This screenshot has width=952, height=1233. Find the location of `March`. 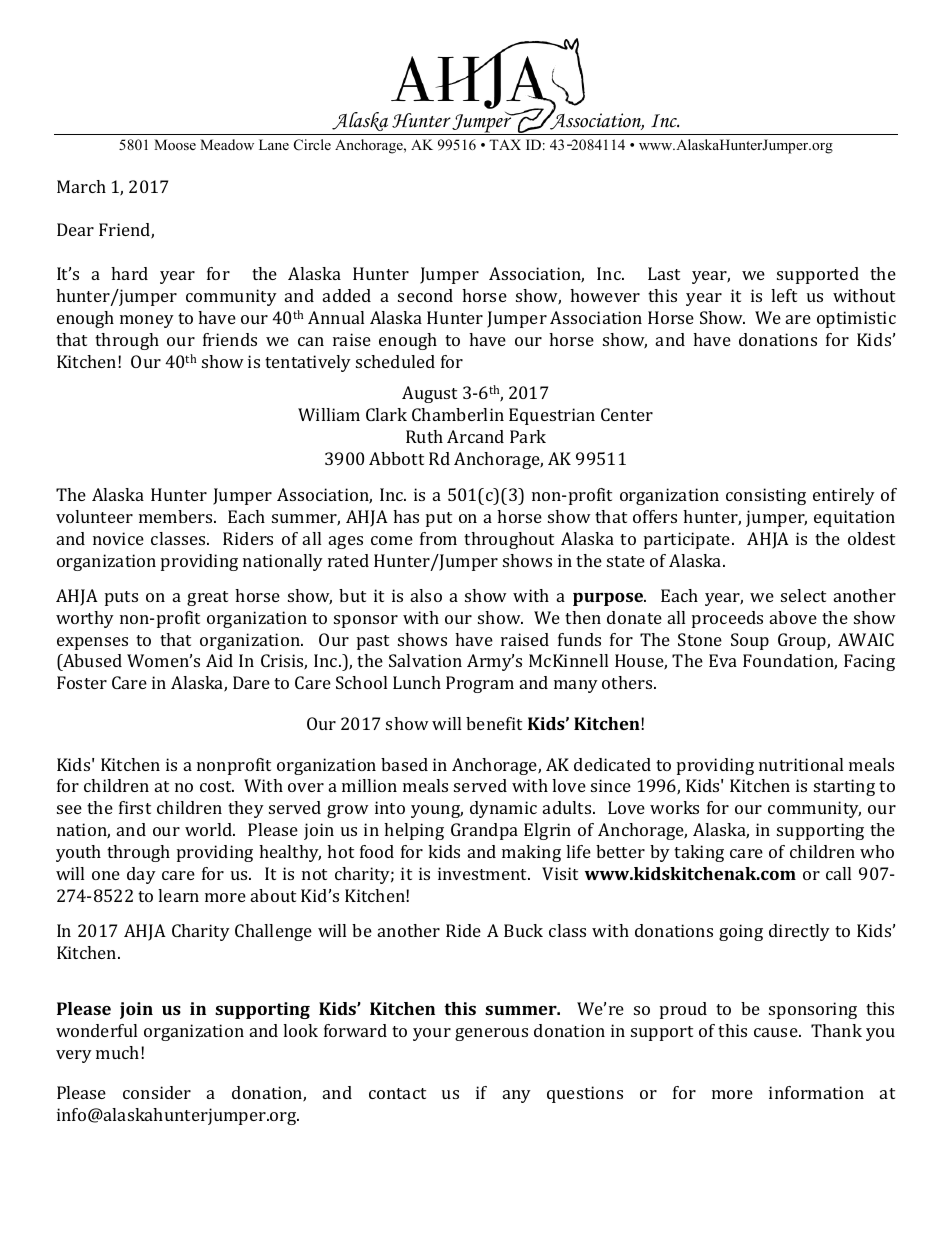

March is located at coordinates (81, 186).
